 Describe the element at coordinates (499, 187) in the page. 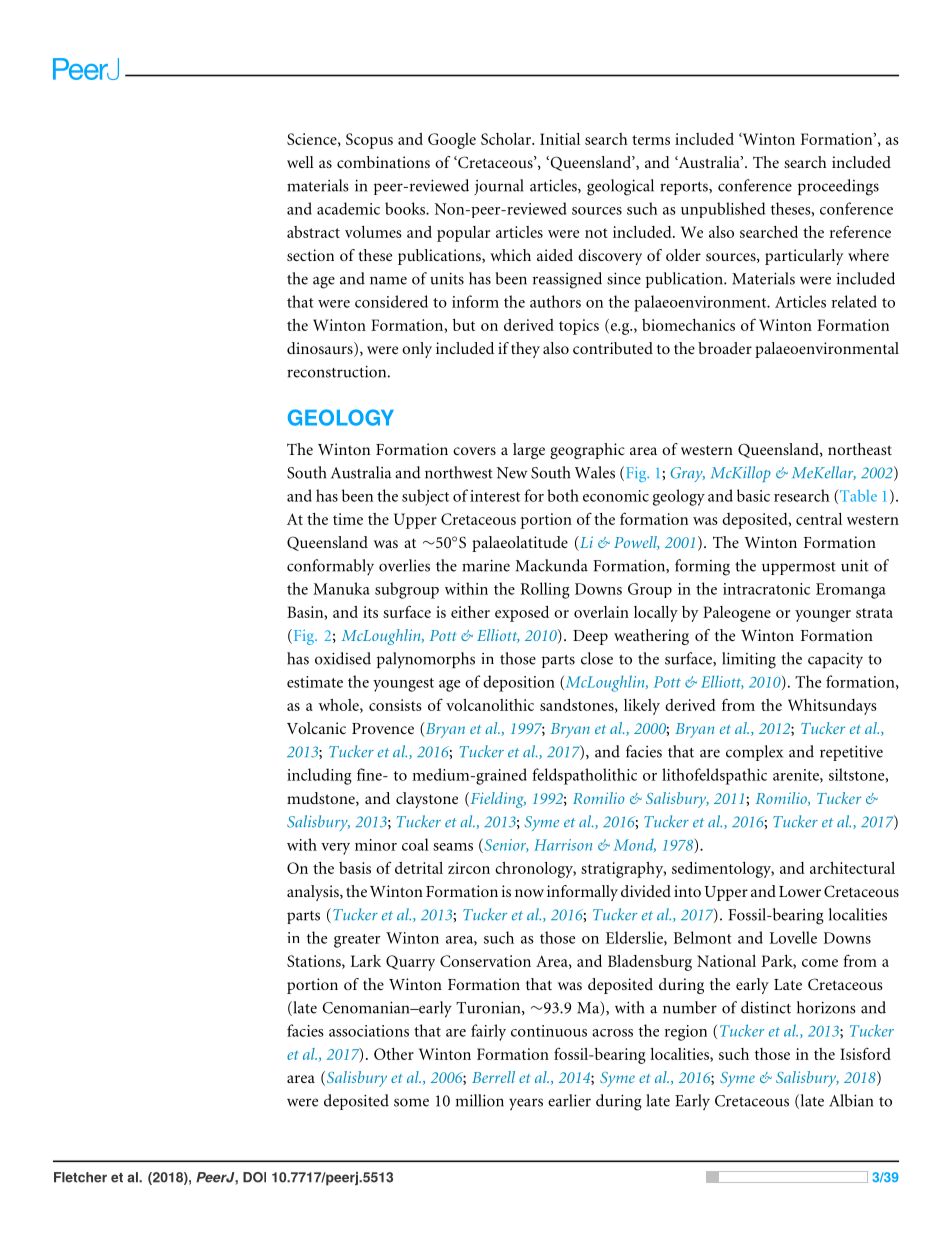

I see `journal` at that location.
